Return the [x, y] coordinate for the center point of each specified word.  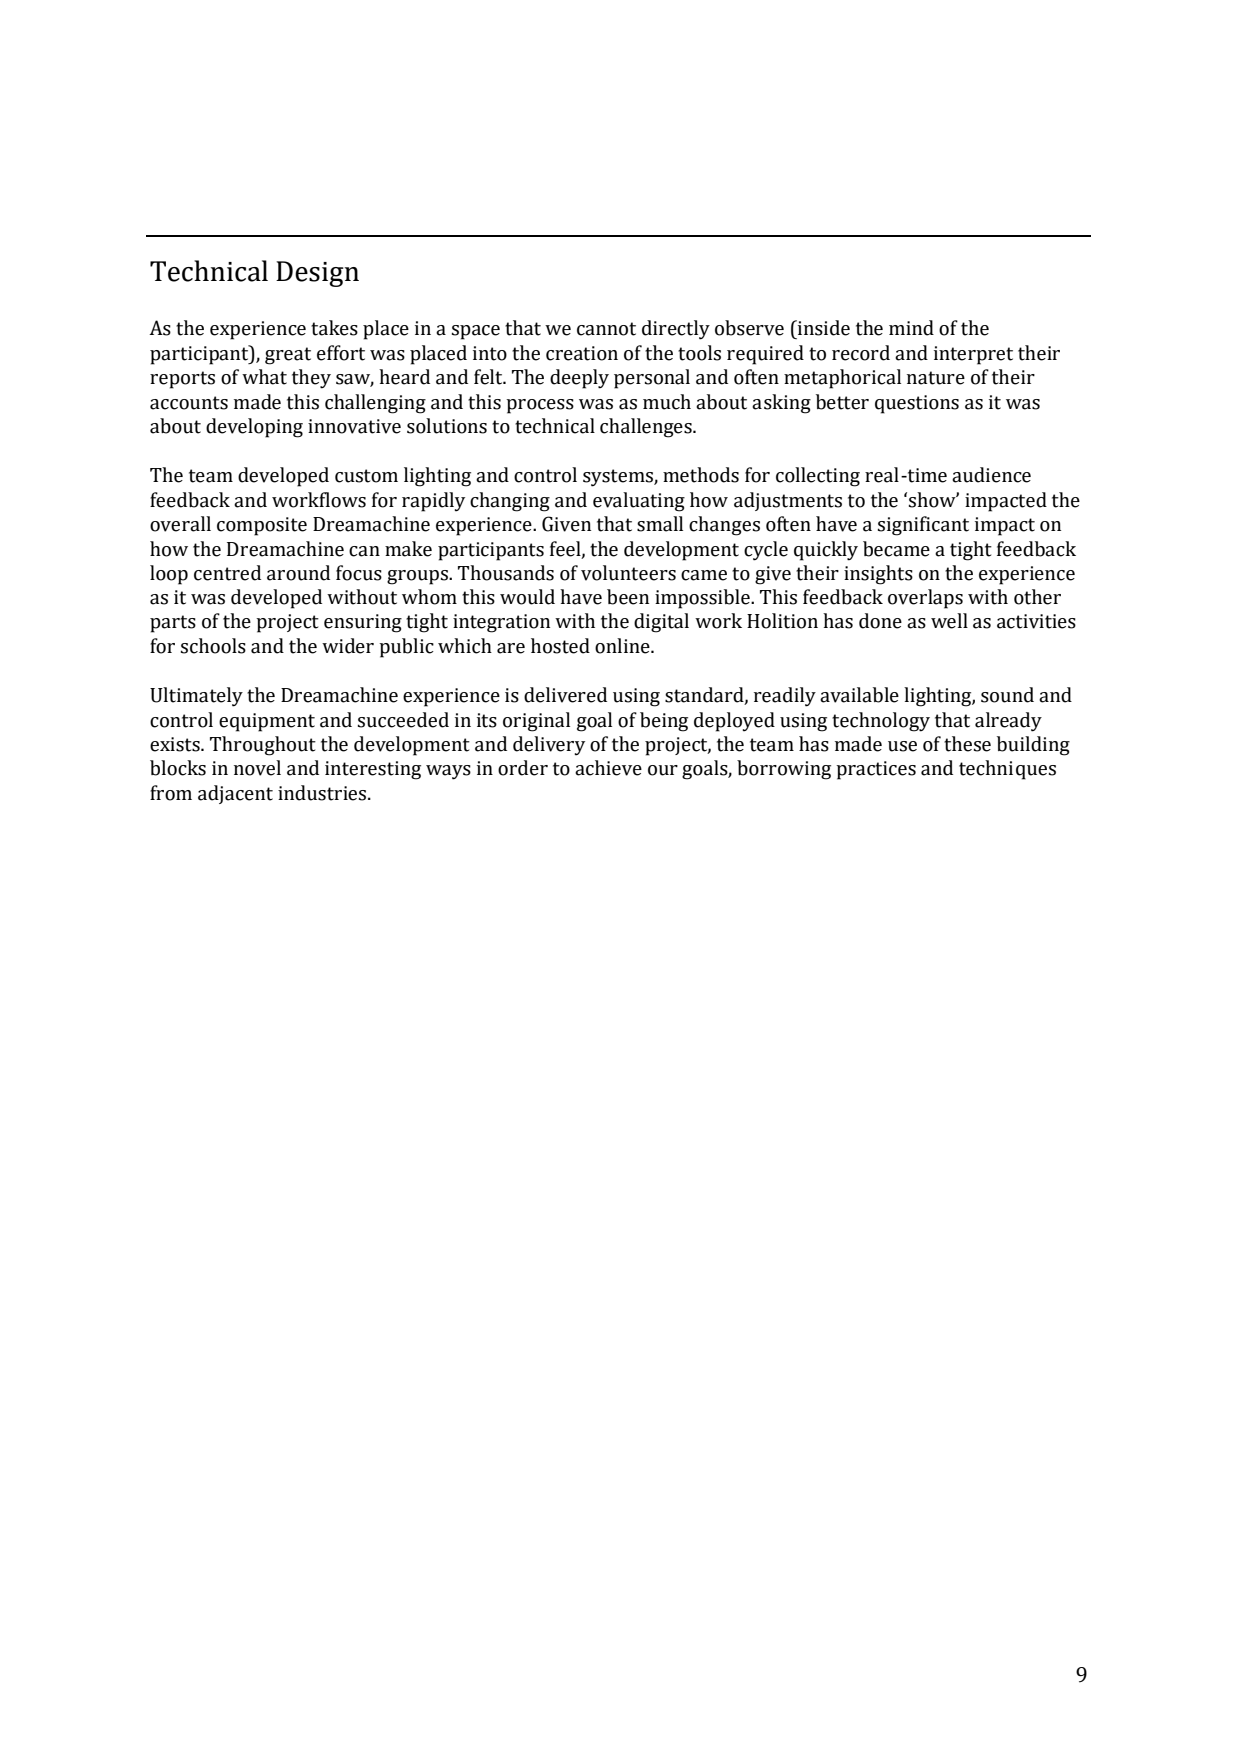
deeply [579, 379]
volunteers [628, 573]
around [298, 573]
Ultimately [196, 697]
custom [366, 476]
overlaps [925, 599]
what [264, 377]
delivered [565, 695]
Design [317, 274]
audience [991, 475]
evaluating [639, 502]
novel [257, 768]
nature [936, 378]
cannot [606, 329]
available [859, 695]
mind [911, 328]
